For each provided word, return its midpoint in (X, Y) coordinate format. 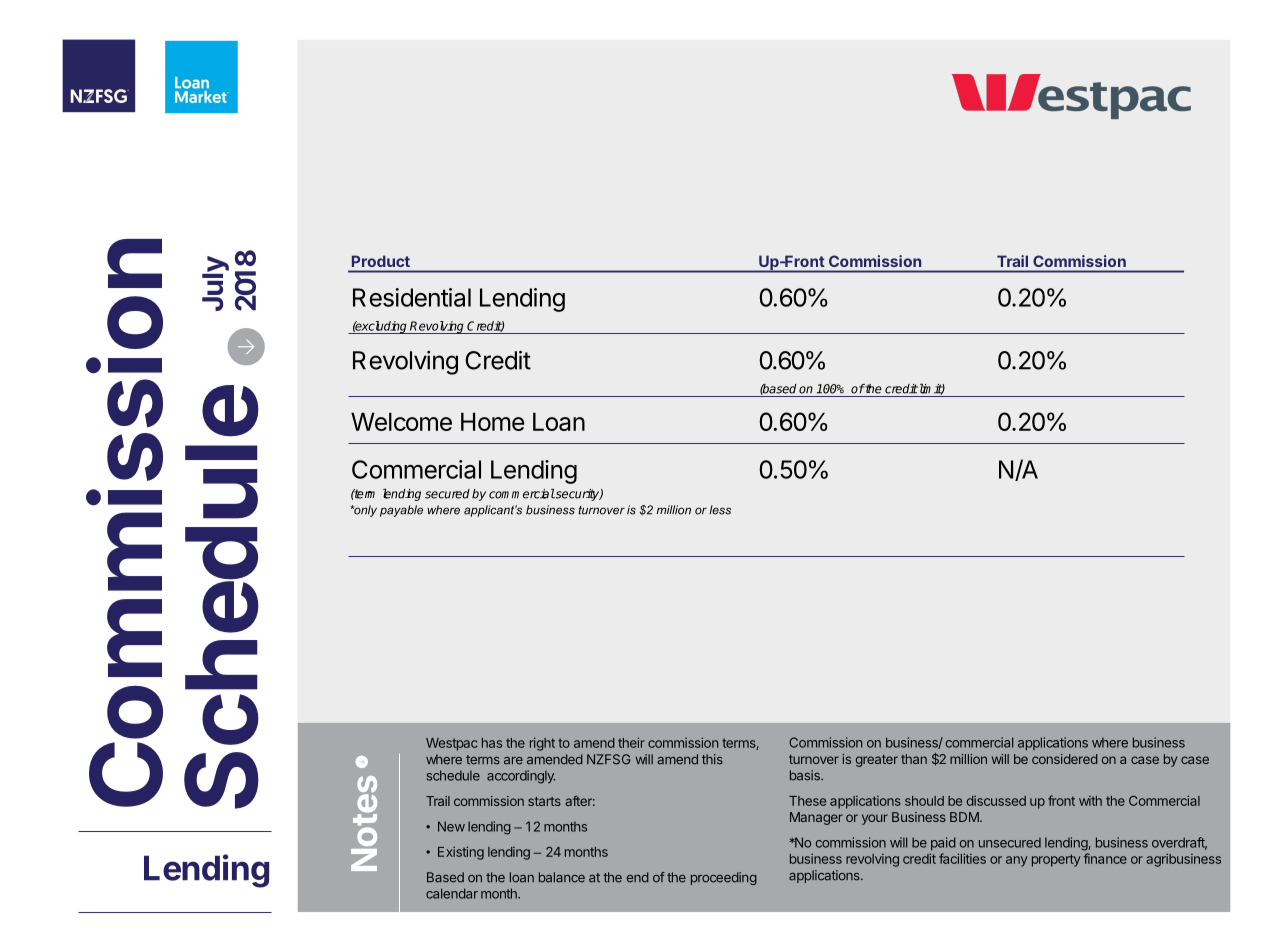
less (720, 510)
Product (381, 261)
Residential (412, 297)
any (1017, 861)
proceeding (724, 878)
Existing (461, 853)
